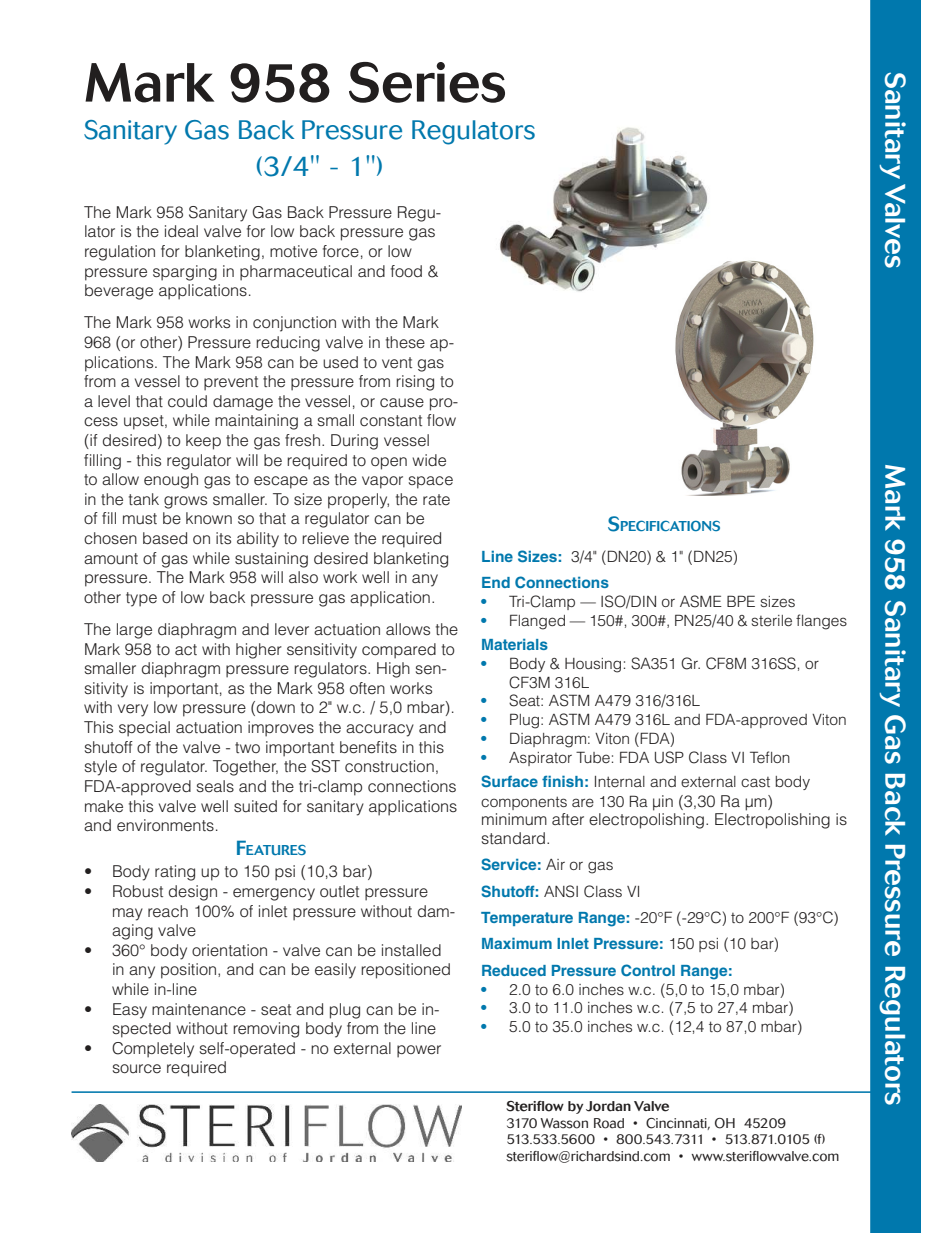  Describe the element at coordinates (137, 1068) in the image. I see `source` at that location.
